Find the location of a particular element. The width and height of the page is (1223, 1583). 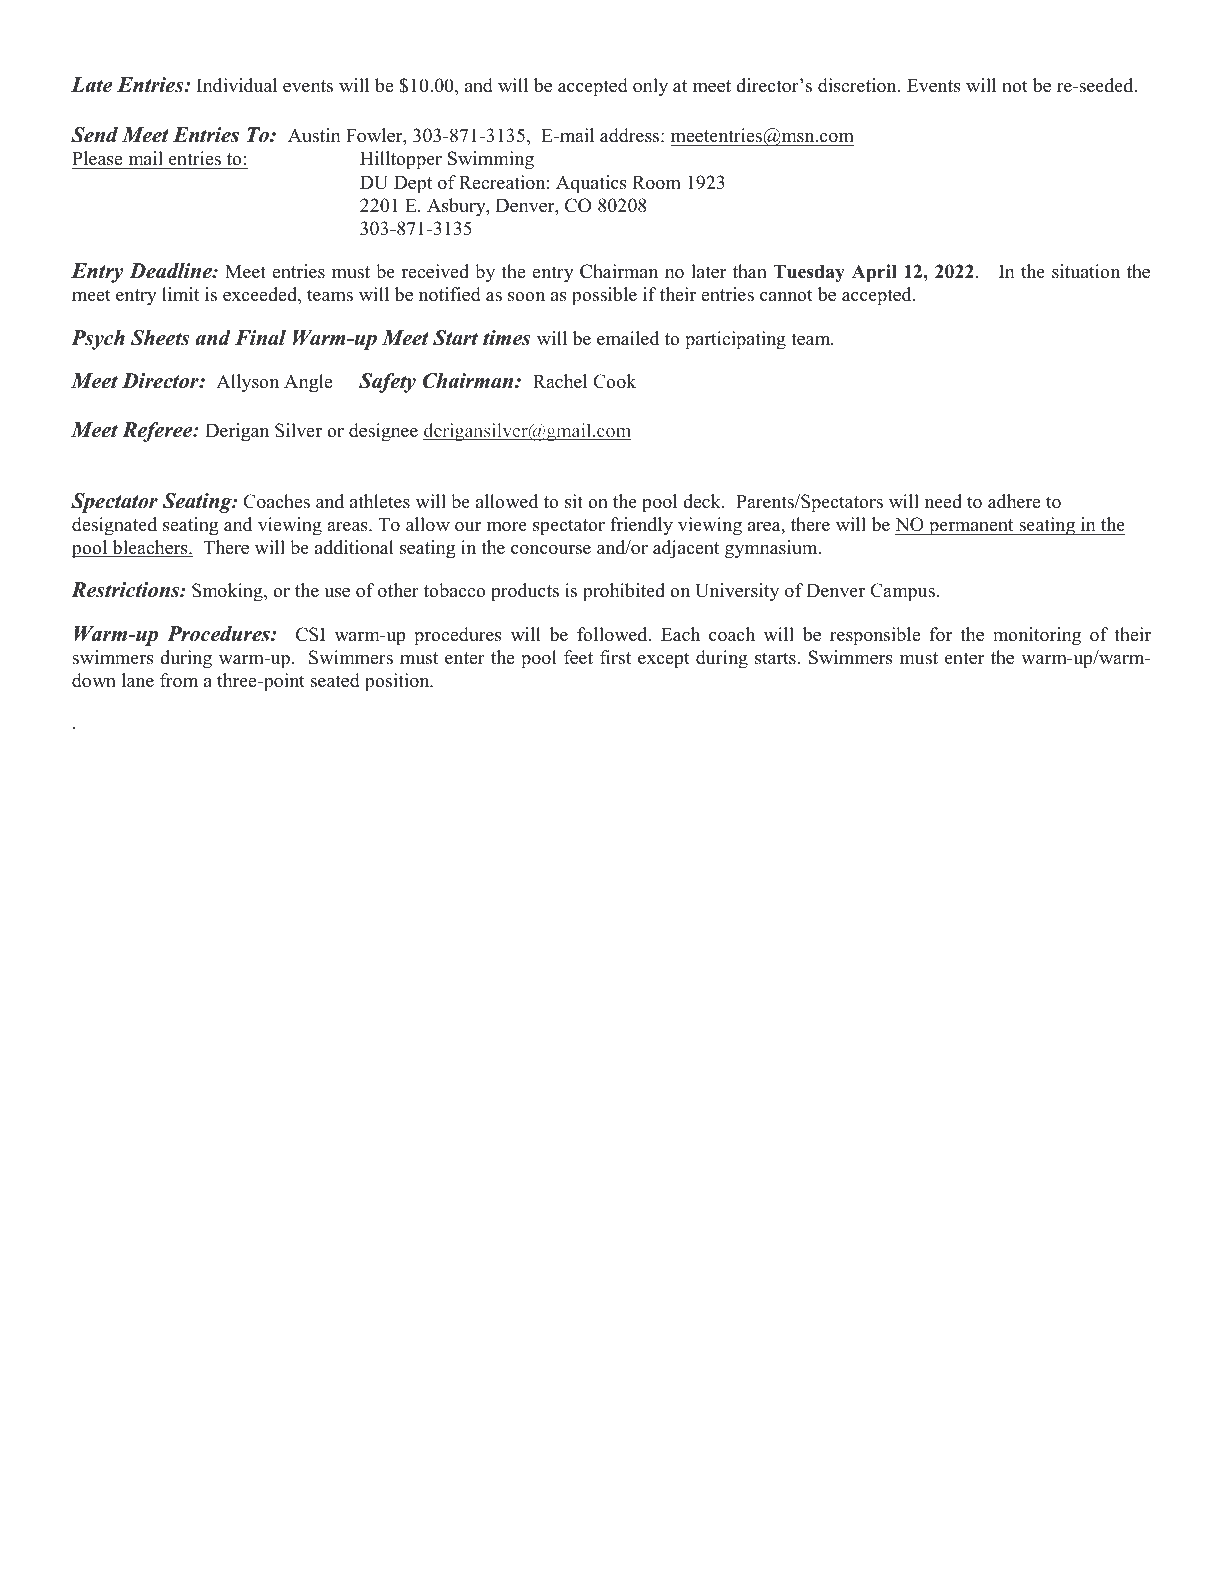

Individual is located at coordinates (237, 85).
